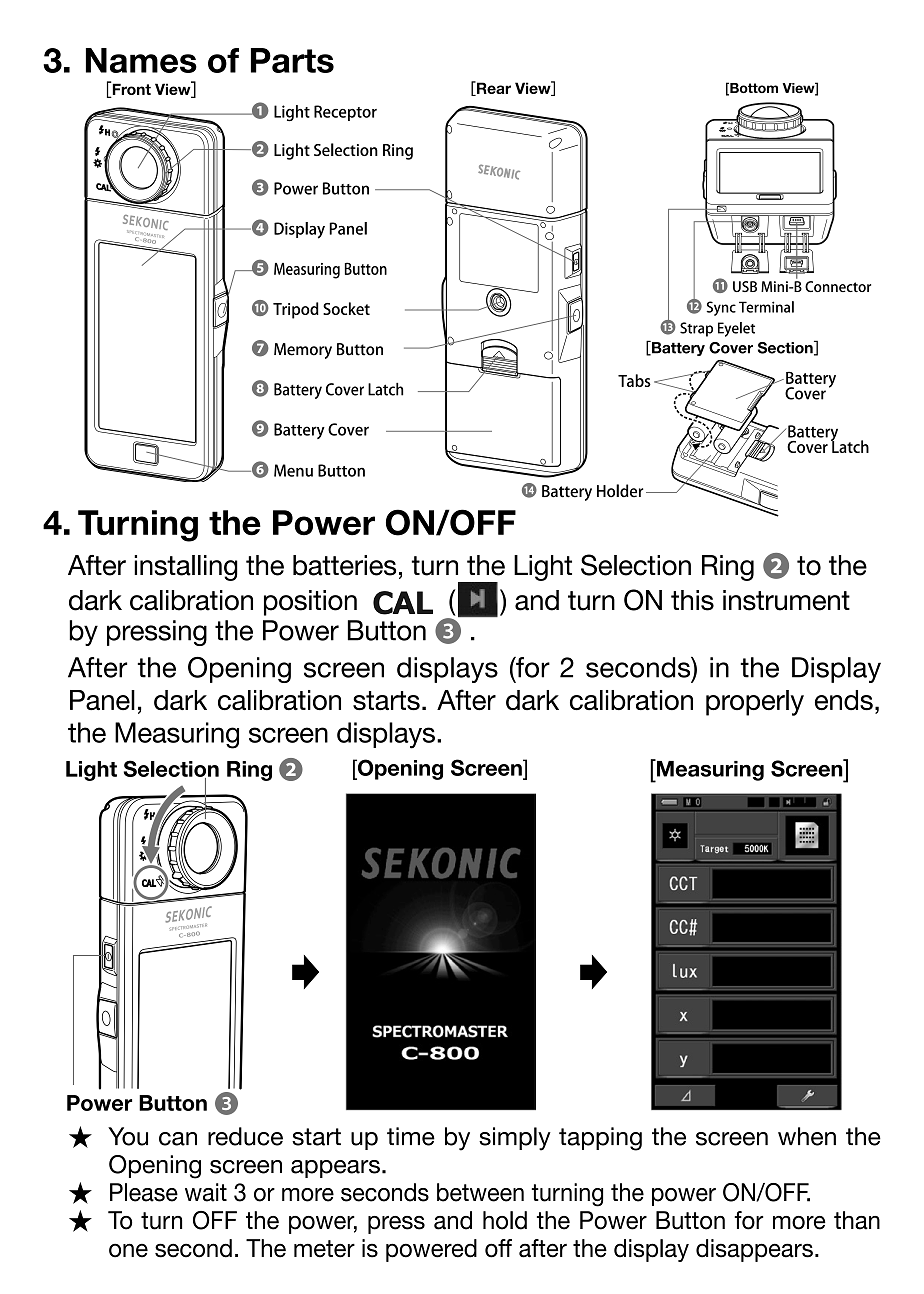  Describe the element at coordinates (293, 470) in the screenshot. I see `Menu` at that location.
